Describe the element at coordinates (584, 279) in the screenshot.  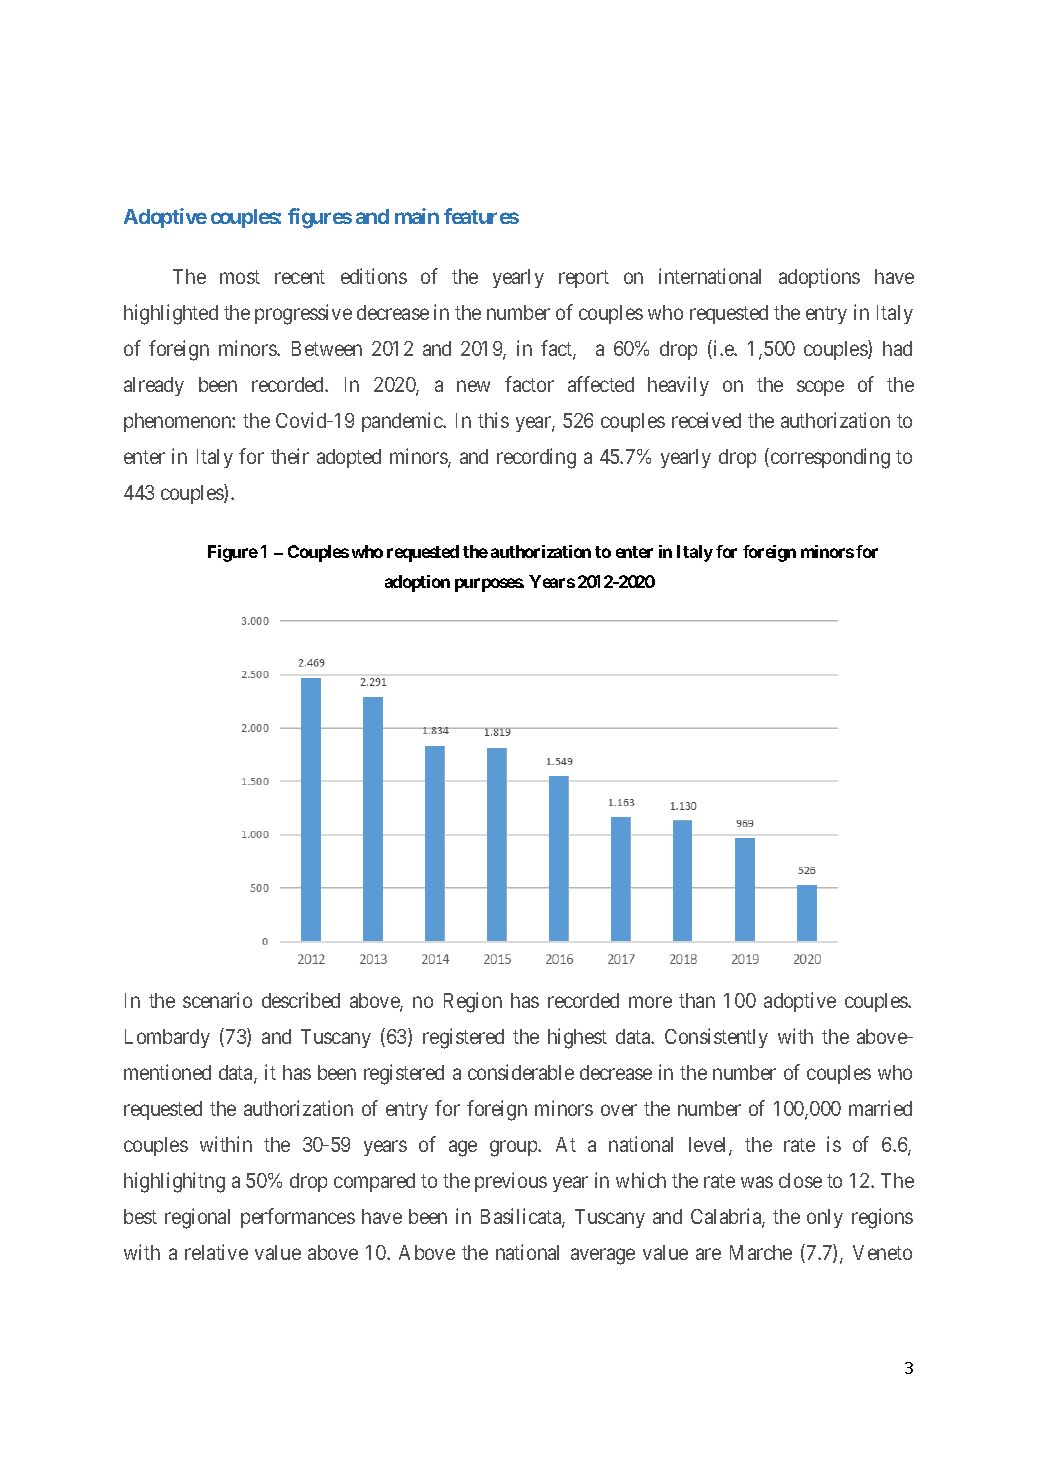
I see `report` at that location.
